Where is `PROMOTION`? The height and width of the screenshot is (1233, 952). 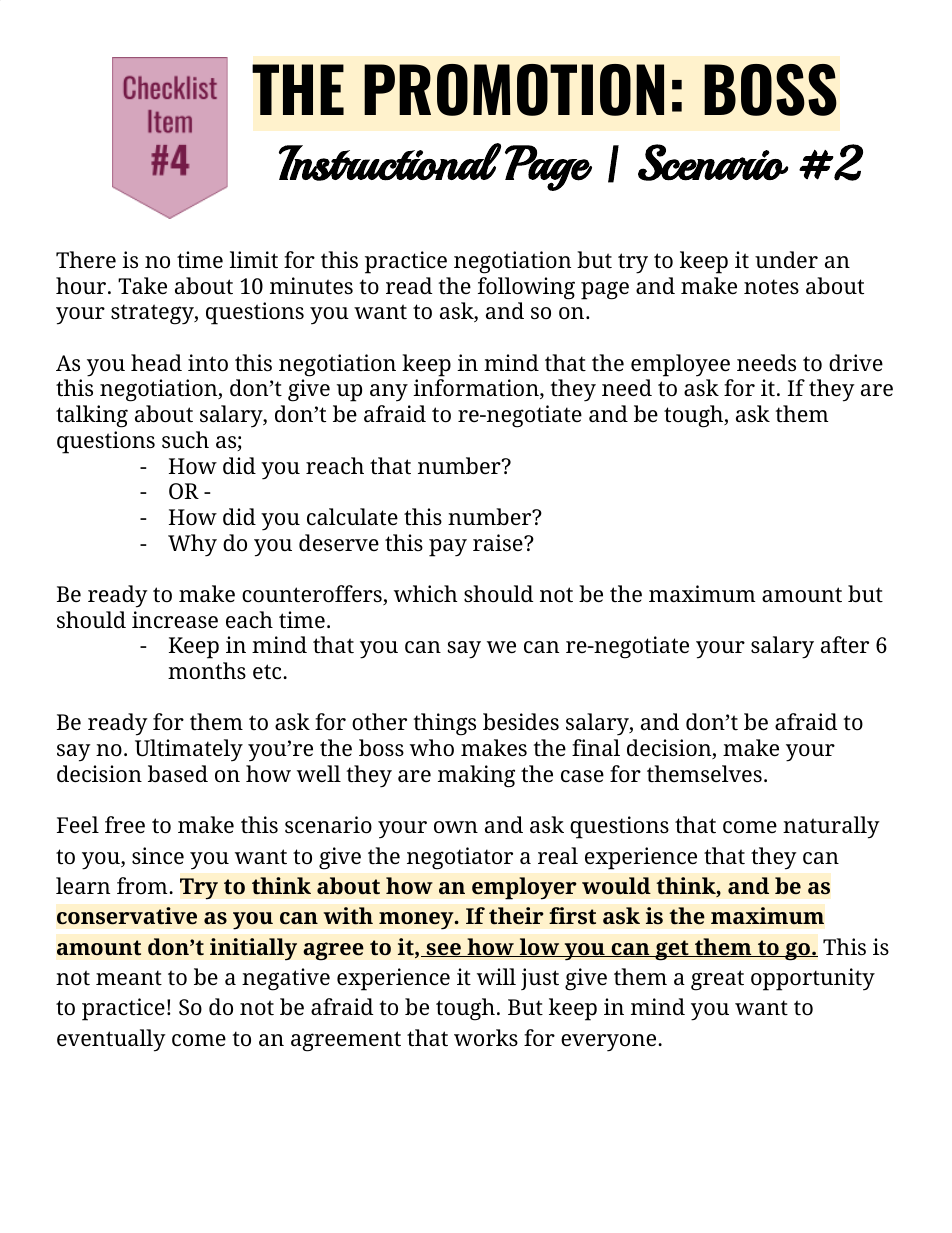
PROMOTION is located at coordinates (514, 90).
